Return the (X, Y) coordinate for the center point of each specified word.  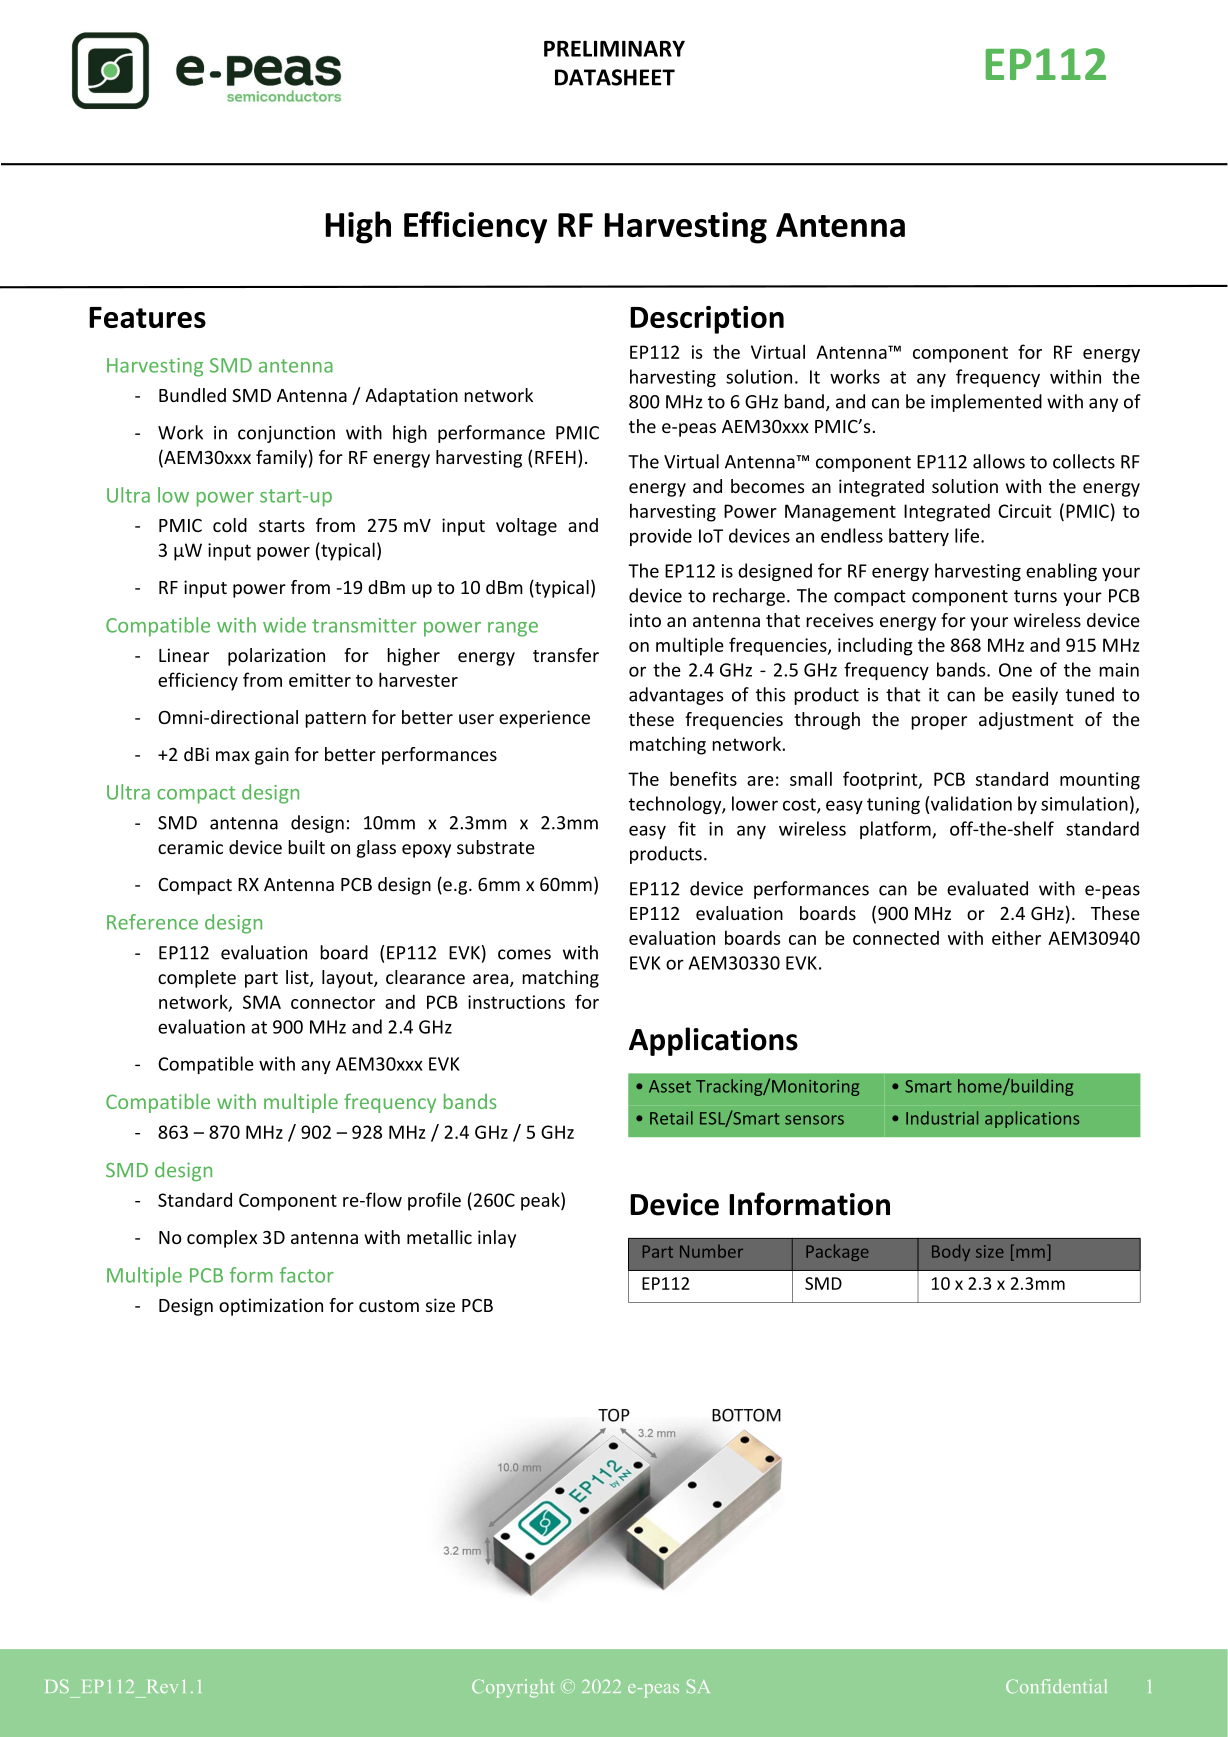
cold (230, 525)
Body (951, 1252)
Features (147, 317)
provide (661, 537)
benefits (703, 778)
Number (711, 1251)
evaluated (987, 888)
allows (999, 461)
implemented (986, 403)
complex (222, 1239)
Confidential (1056, 1686)
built (306, 847)
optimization (271, 1307)
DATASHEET (615, 77)
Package (837, 1252)
